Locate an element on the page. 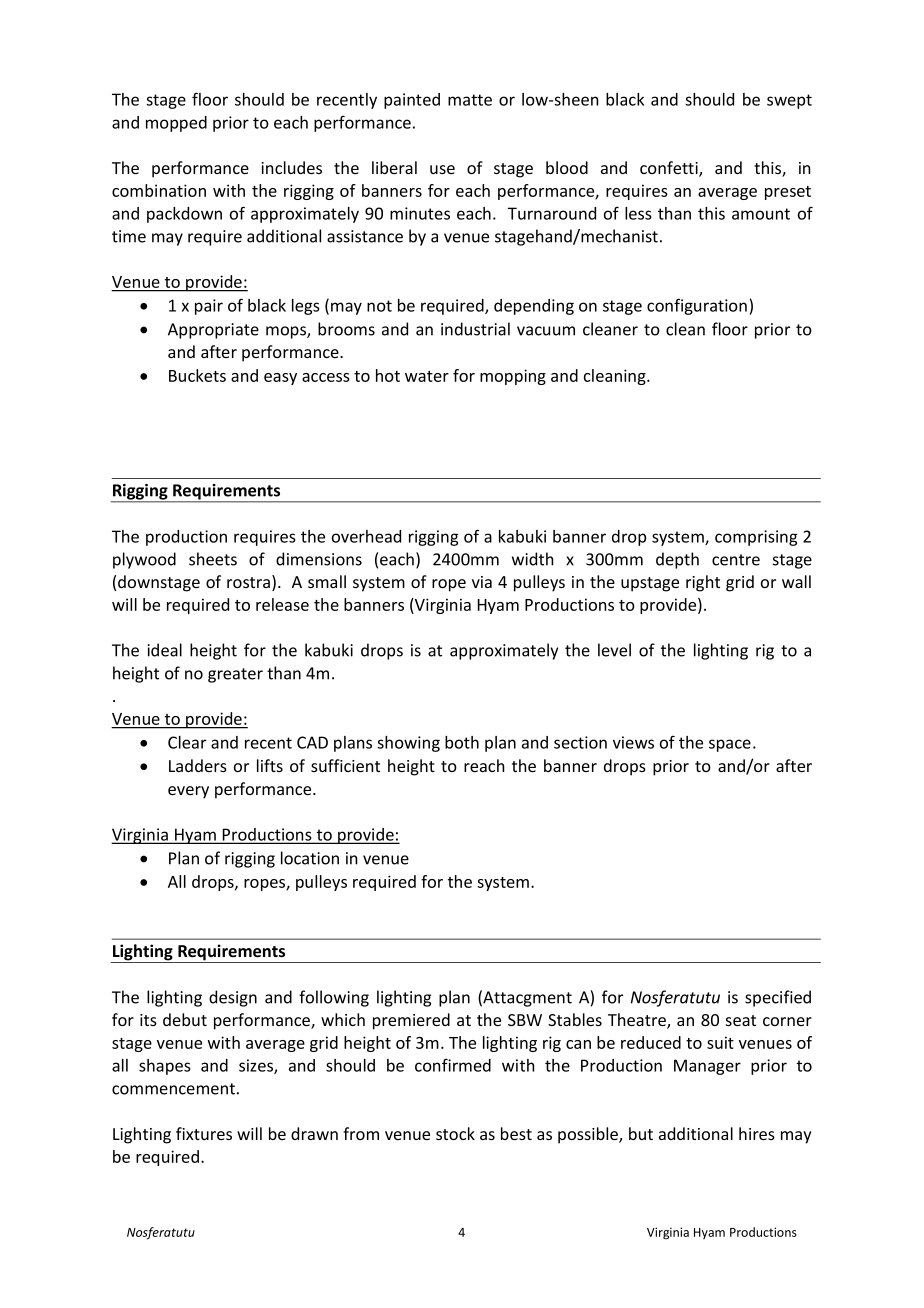  configuration is located at coordinates (697, 306).
